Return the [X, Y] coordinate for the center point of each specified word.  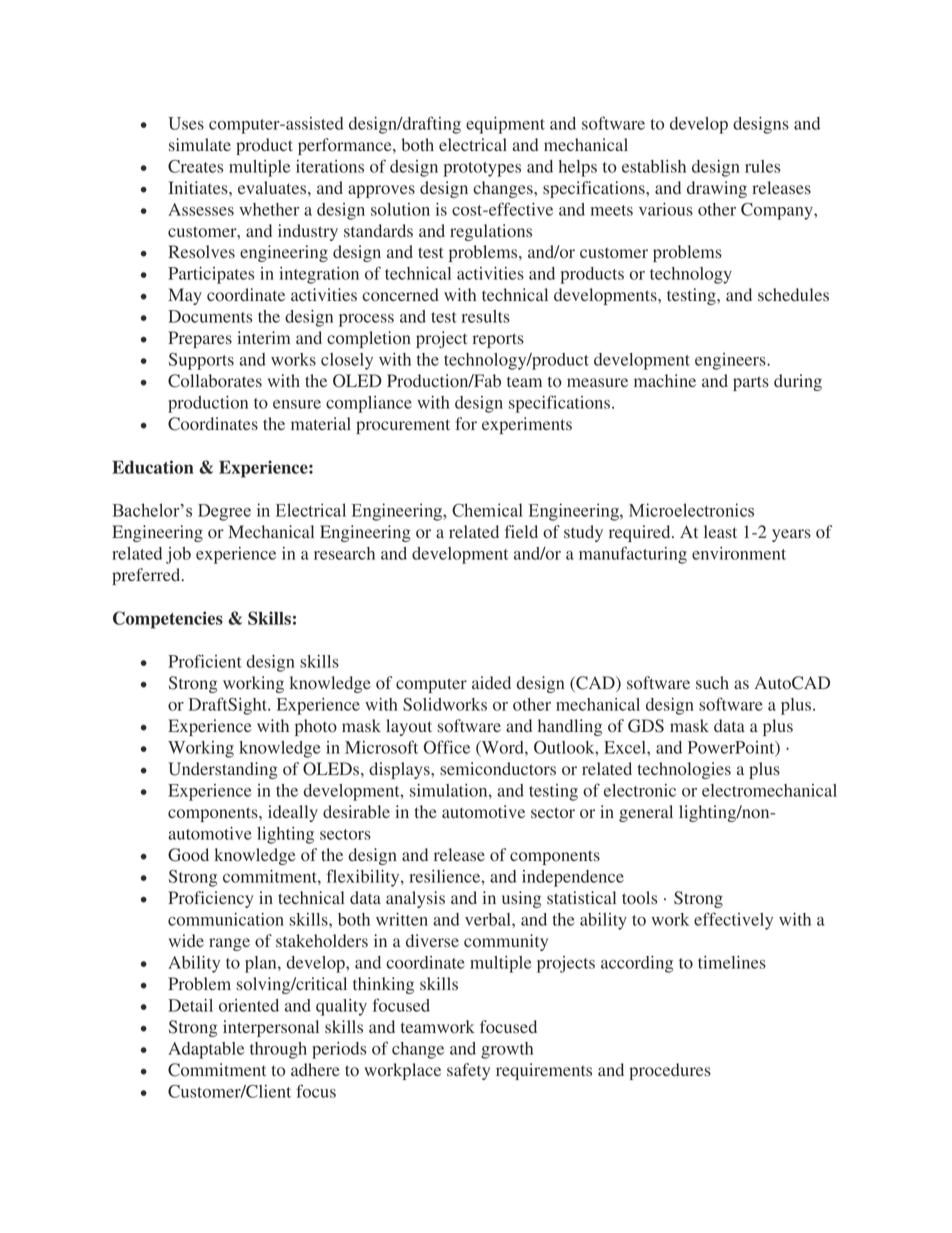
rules [762, 166]
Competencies [168, 620]
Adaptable [206, 1050]
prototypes [482, 169]
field [521, 531]
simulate [200, 144]
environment [739, 553]
